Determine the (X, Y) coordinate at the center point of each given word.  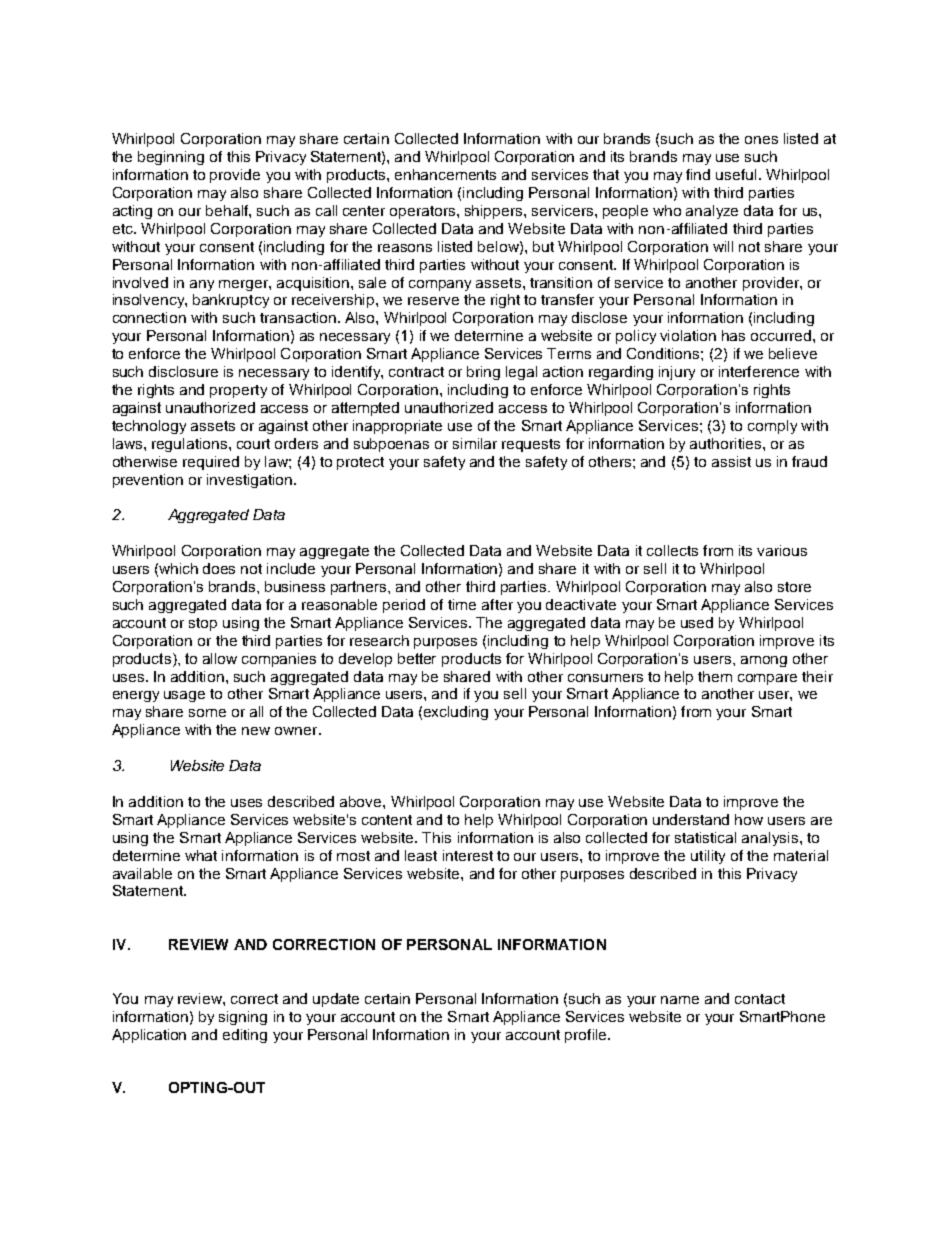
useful (736, 174)
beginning (171, 158)
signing (243, 1018)
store (794, 587)
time (462, 604)
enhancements (445, 174)
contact (760, 999)
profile (587, 1036)
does (219, 568)
